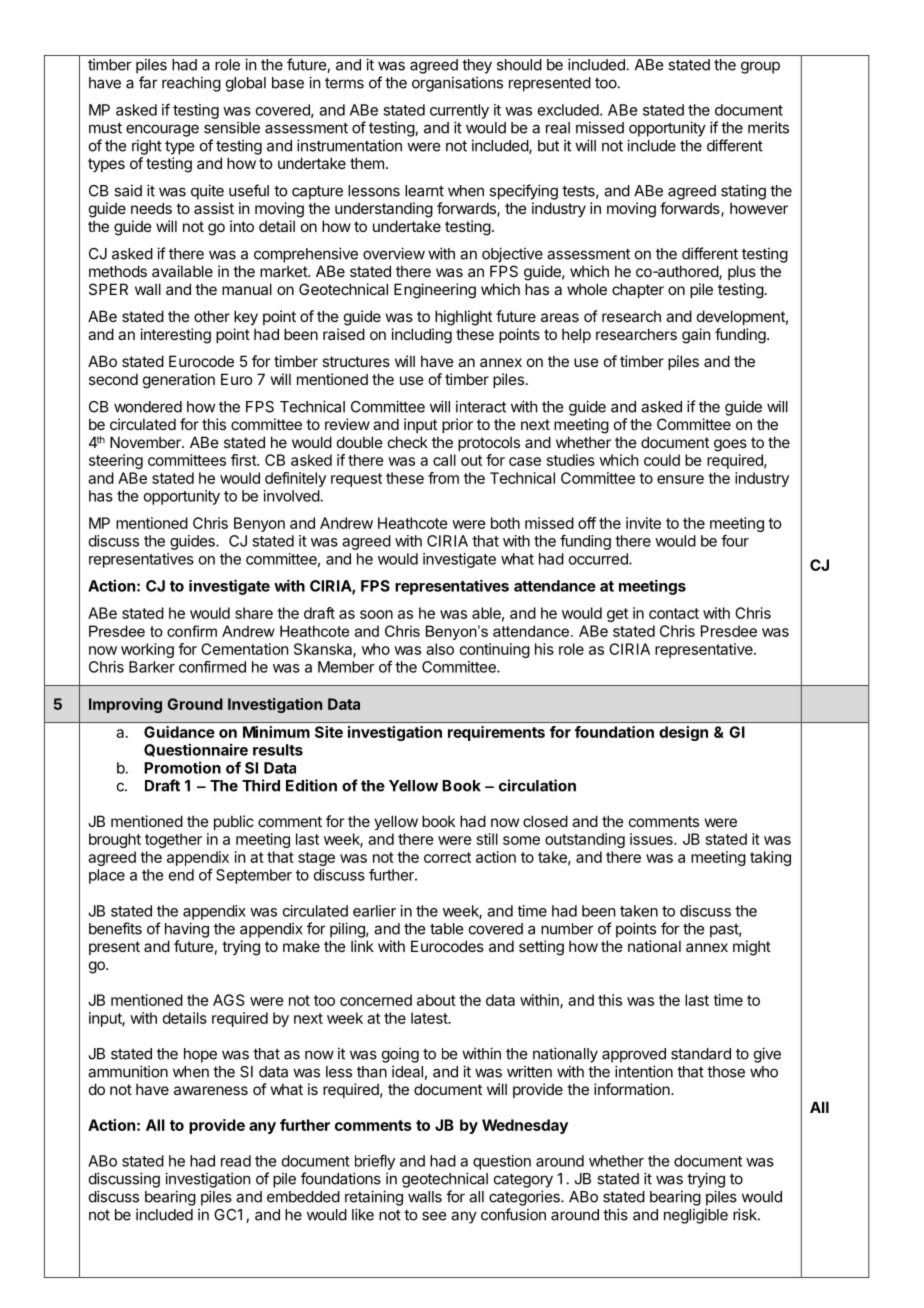 The height and width of the document is (1308, 924). I want to click on see, so click(434, 1216).
